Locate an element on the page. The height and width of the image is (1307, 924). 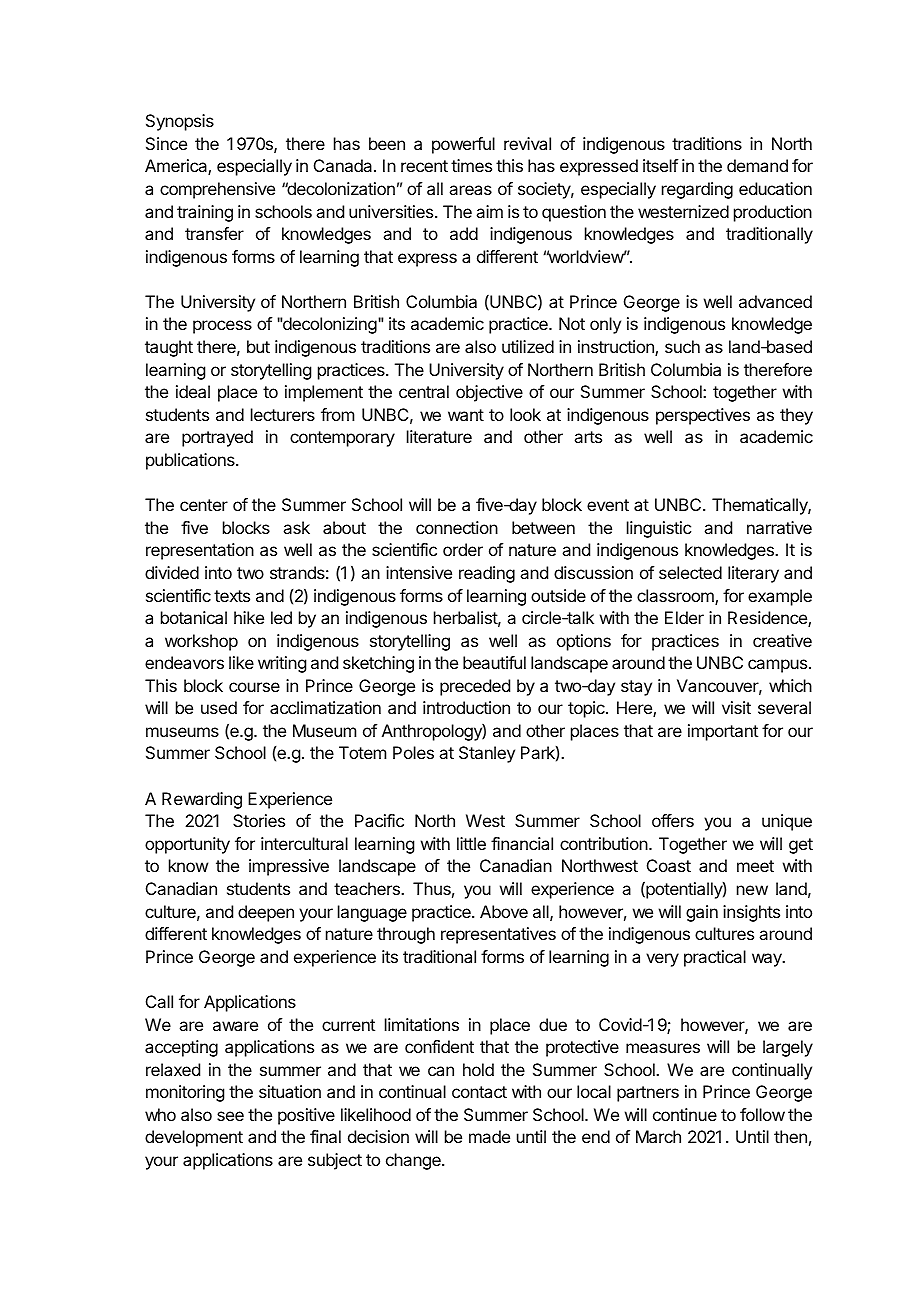
deepen is located at coordinates (266, 913).
